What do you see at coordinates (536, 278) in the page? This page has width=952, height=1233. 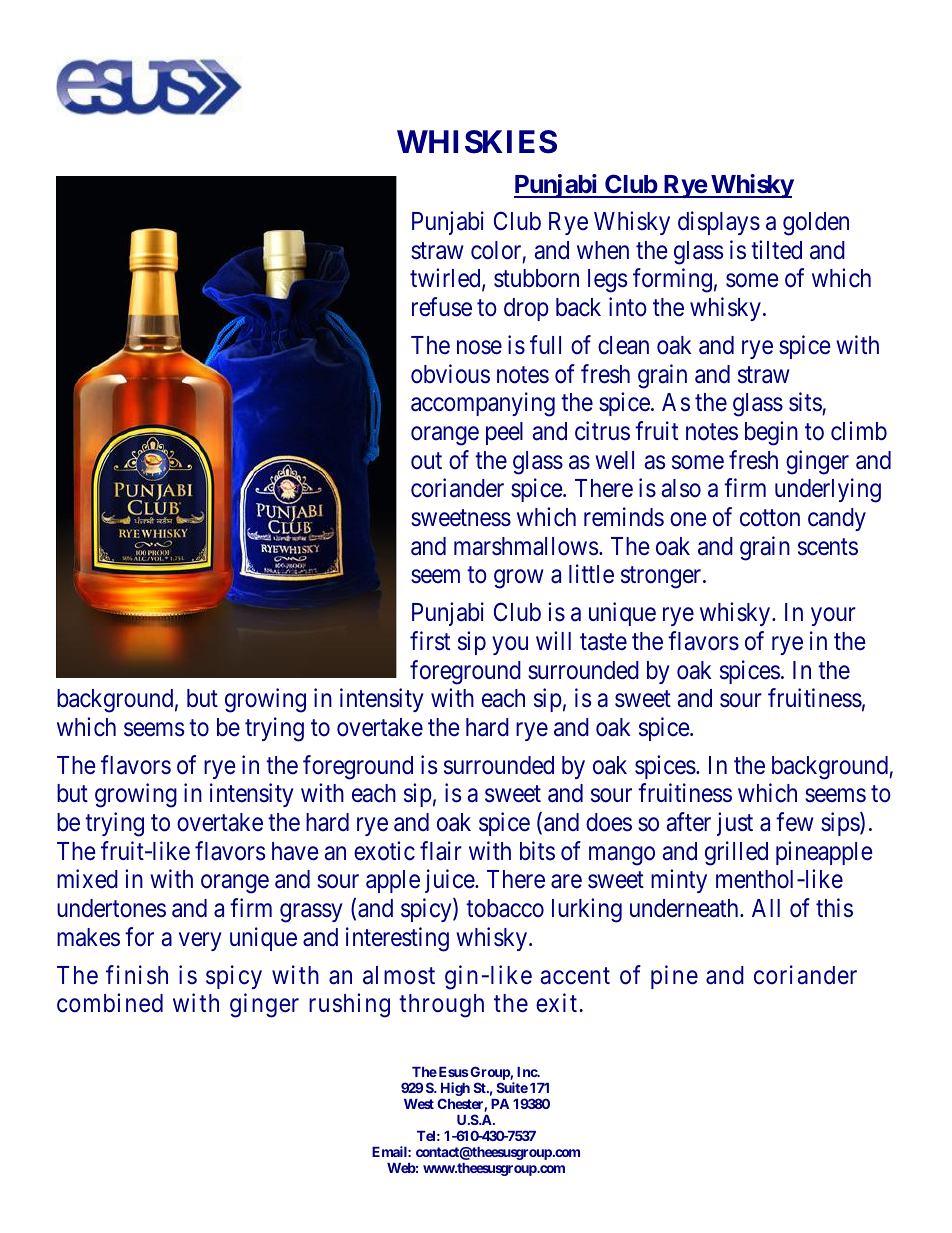 I see `stubborn` at bounding box center [536, 278].
